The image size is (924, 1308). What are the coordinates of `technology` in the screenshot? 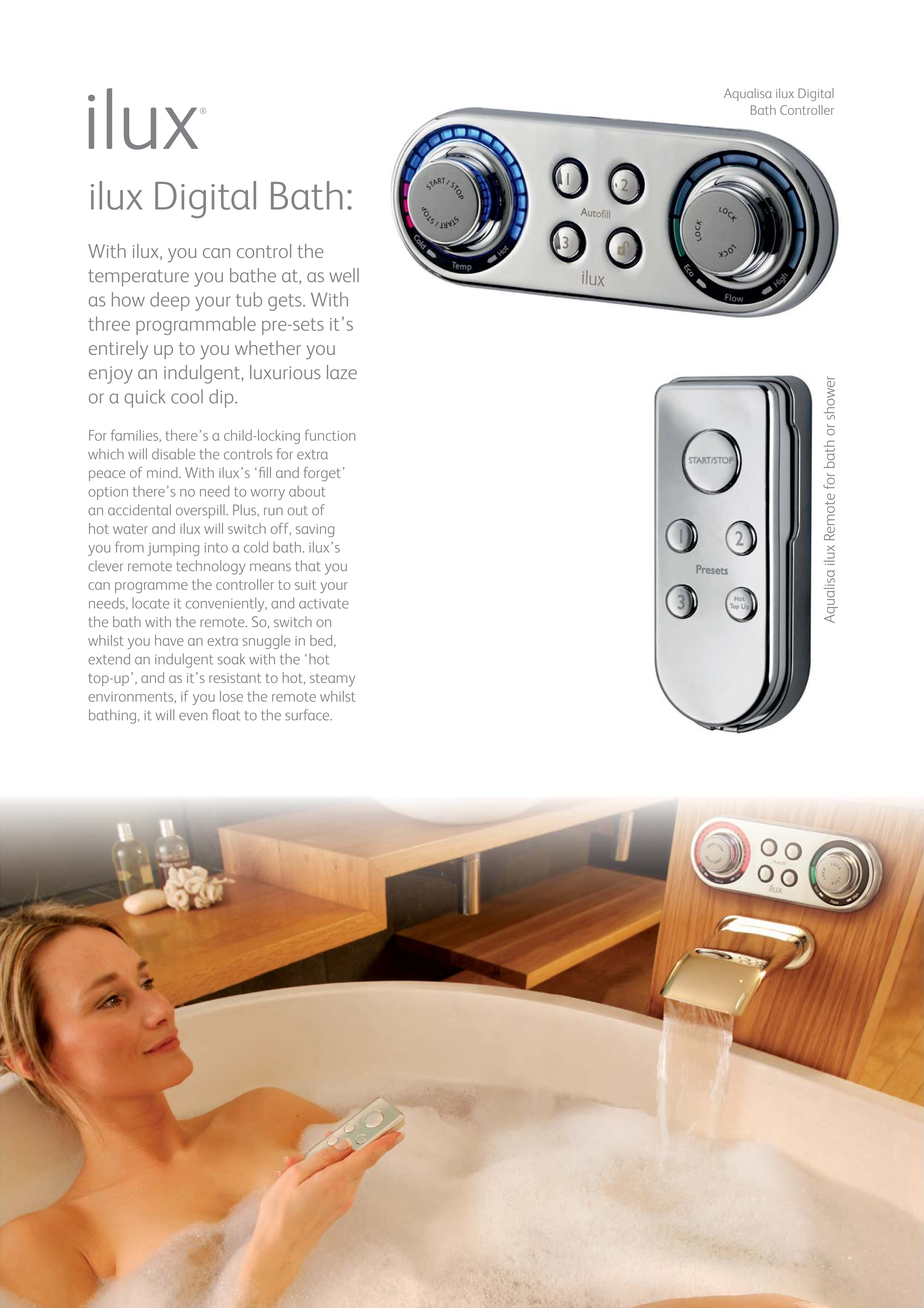 It's located at (211, 567).
